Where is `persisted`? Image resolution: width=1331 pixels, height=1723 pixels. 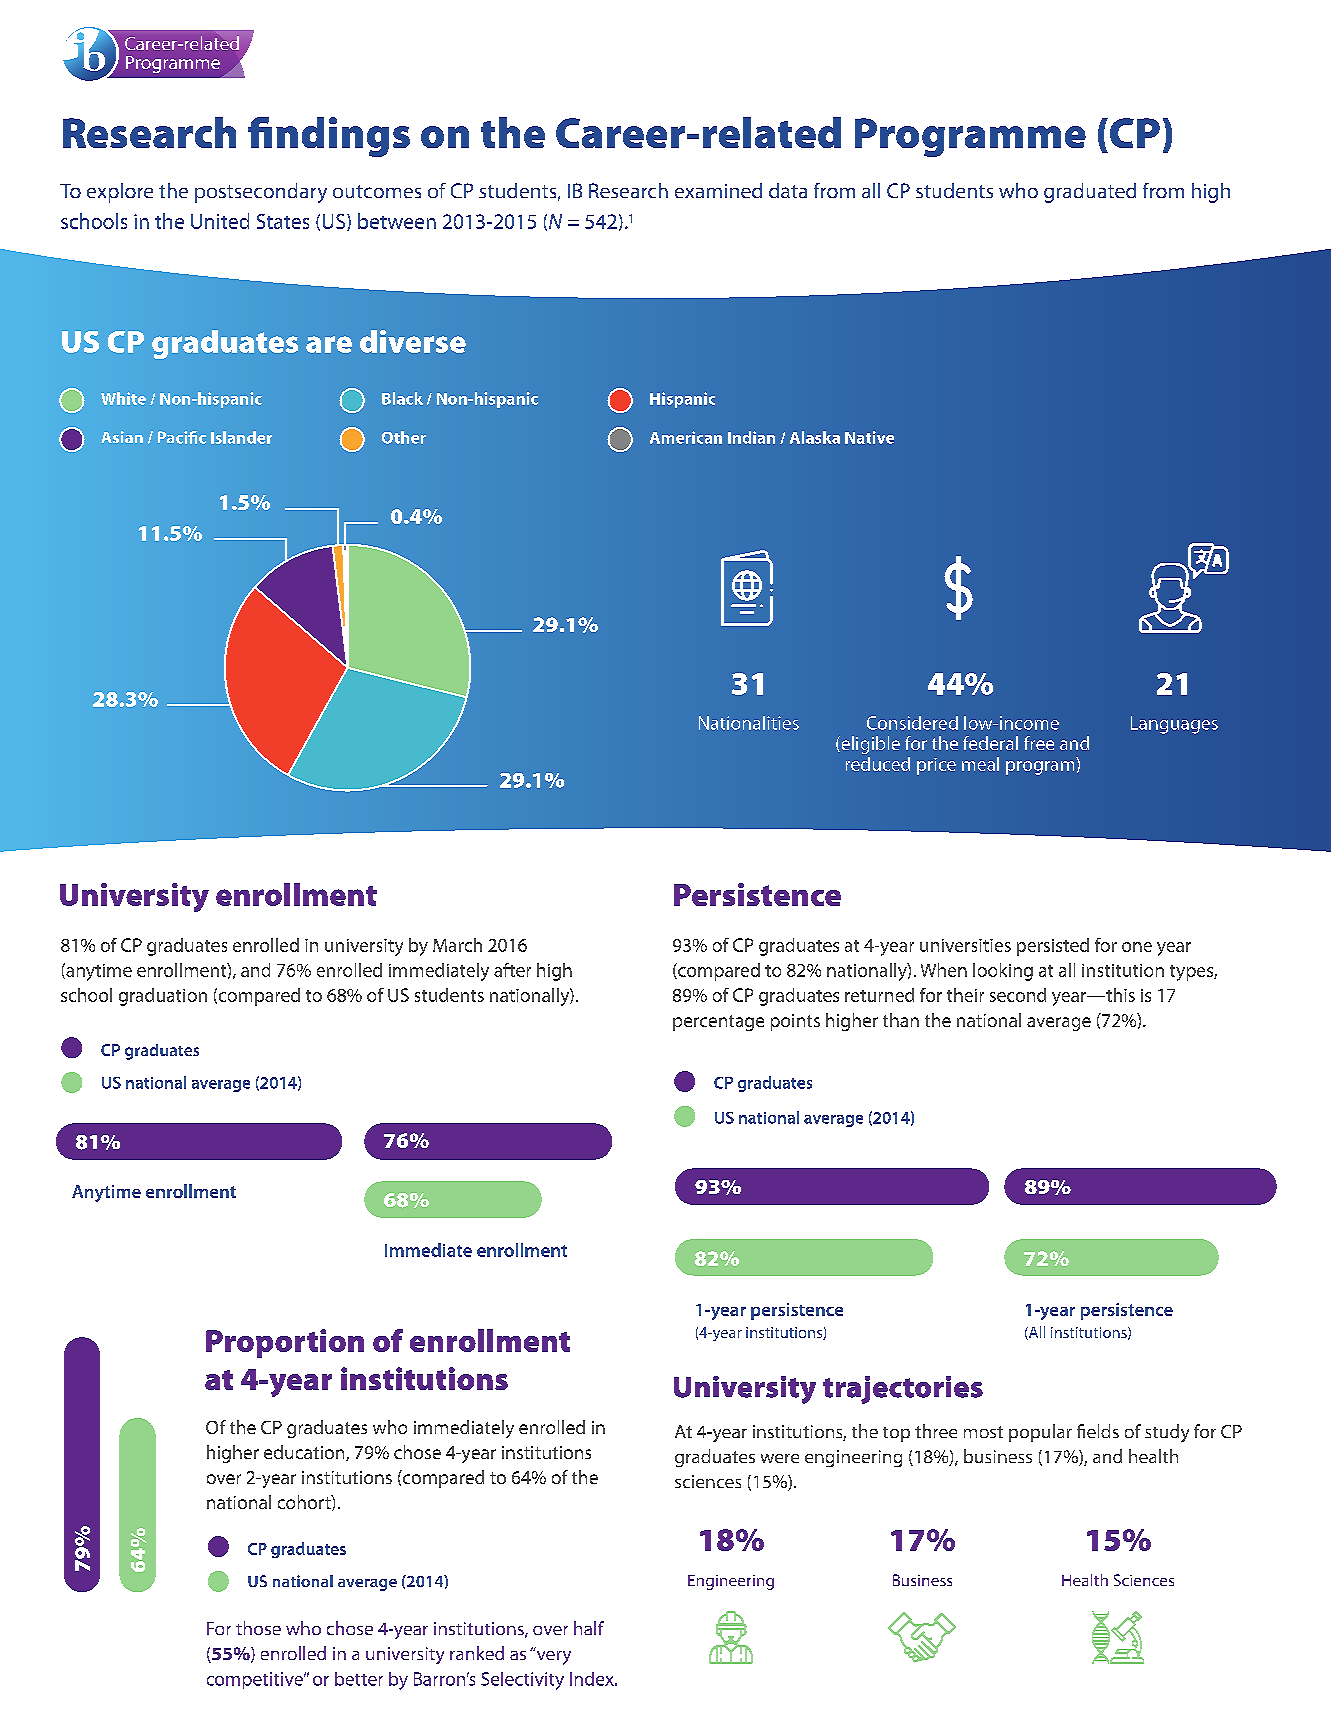
persisted is located at coordinates (1053, 947).
